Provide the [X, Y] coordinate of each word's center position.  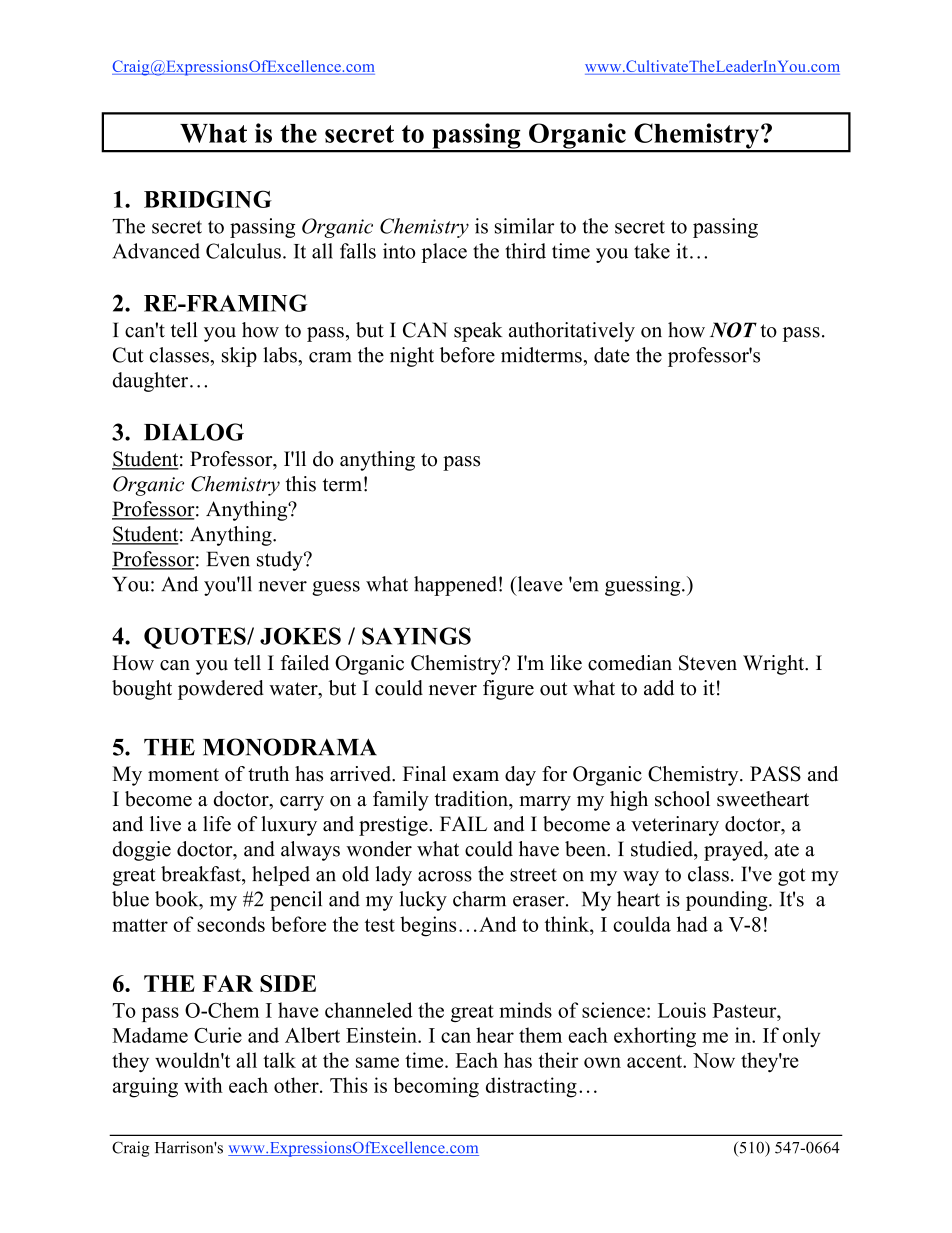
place [444, 253]
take [652, 251]
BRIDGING [208, 199]
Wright [775, 665]
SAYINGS [416, 636]
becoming [436, 1087]
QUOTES [196, 638]
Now [714, 1060]
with [203, 1085]
